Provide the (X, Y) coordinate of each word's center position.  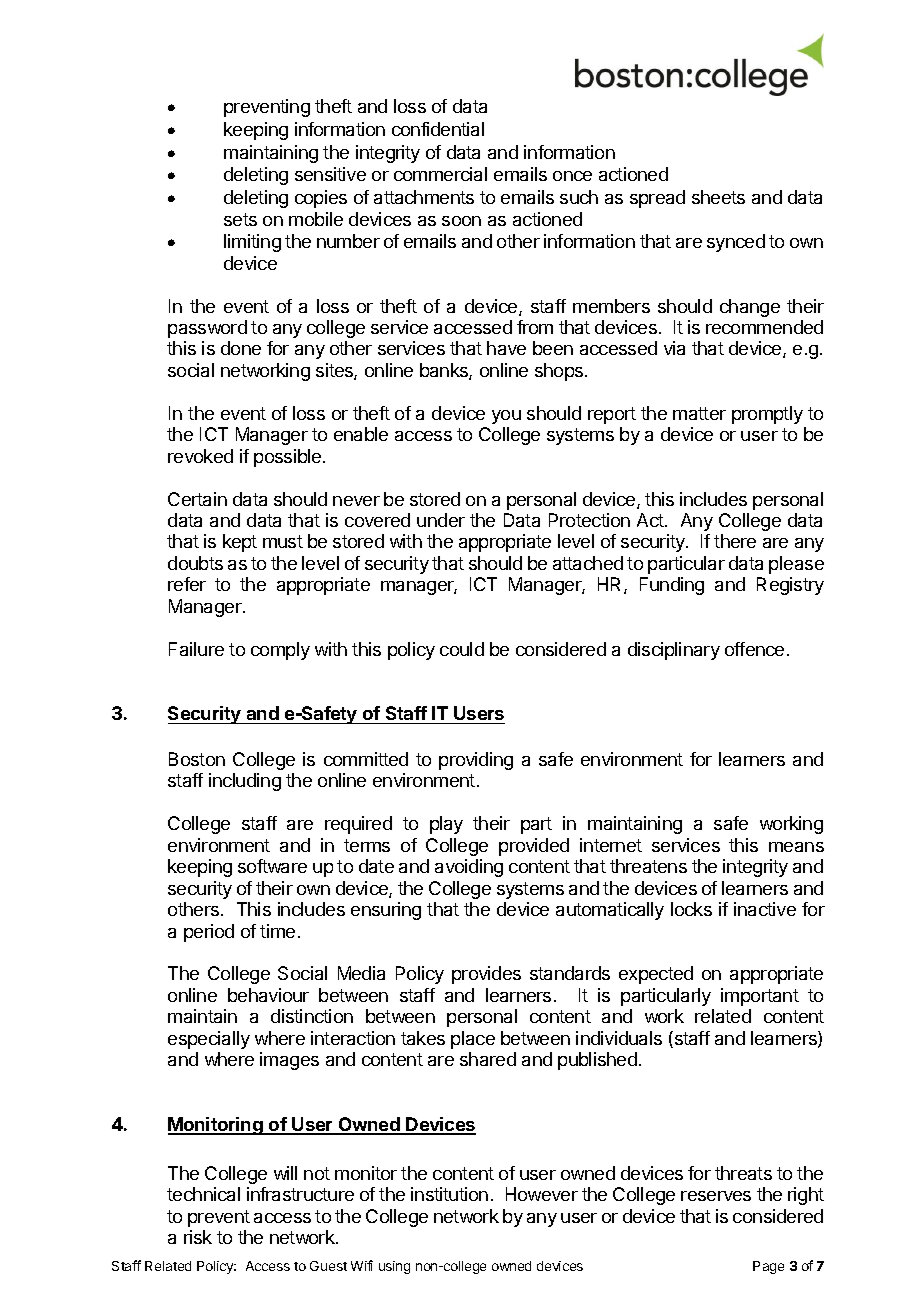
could (462, 649)
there (735, 541)
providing (476, 761)
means (796, 847)
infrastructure (300, 1194)
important (760, 997)
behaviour (268, 995)
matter (699, 413)
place (473, 1040)
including (245, 782)
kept (240, 543)
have (506, 348)
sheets (718, 197)
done (241, 348)
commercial (440, 174)
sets (240, 219)
